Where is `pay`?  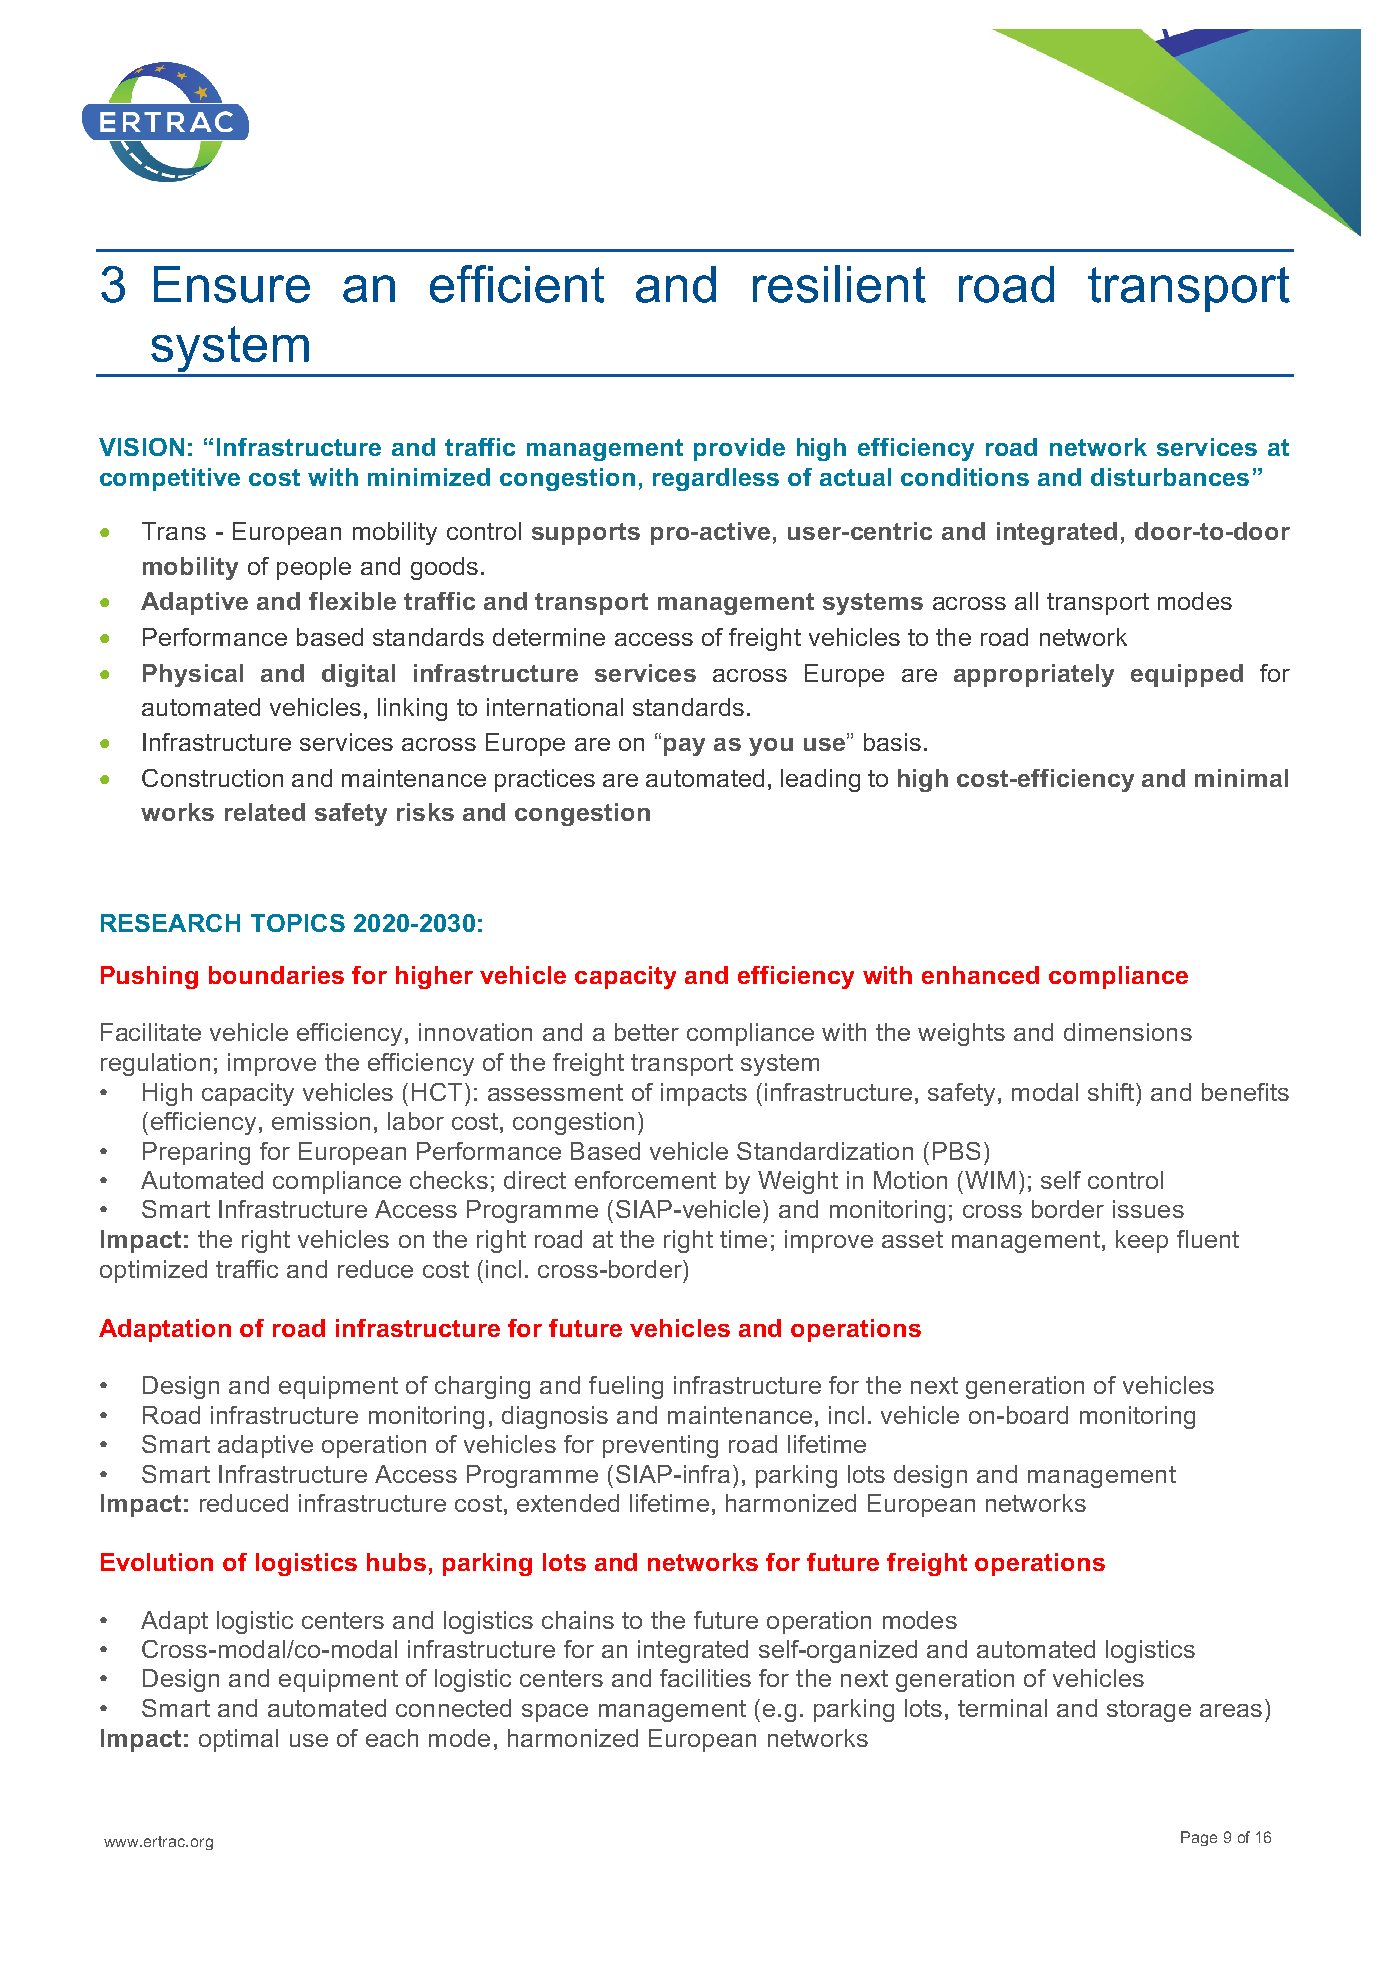 pay is located at coordinates (684, 747).
